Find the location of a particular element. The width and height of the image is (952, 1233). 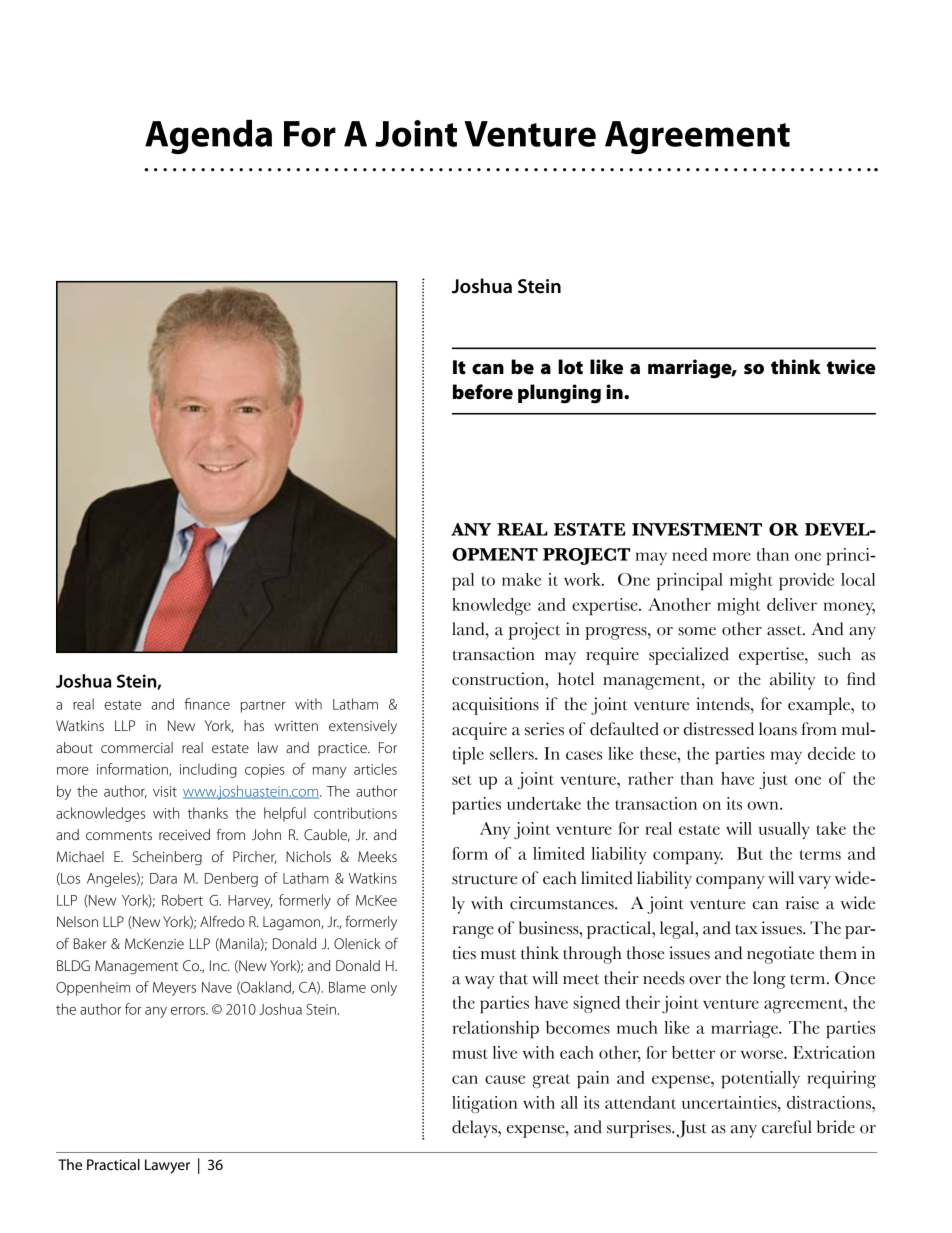

Lawyer is located at coordinates (167, 1166).
